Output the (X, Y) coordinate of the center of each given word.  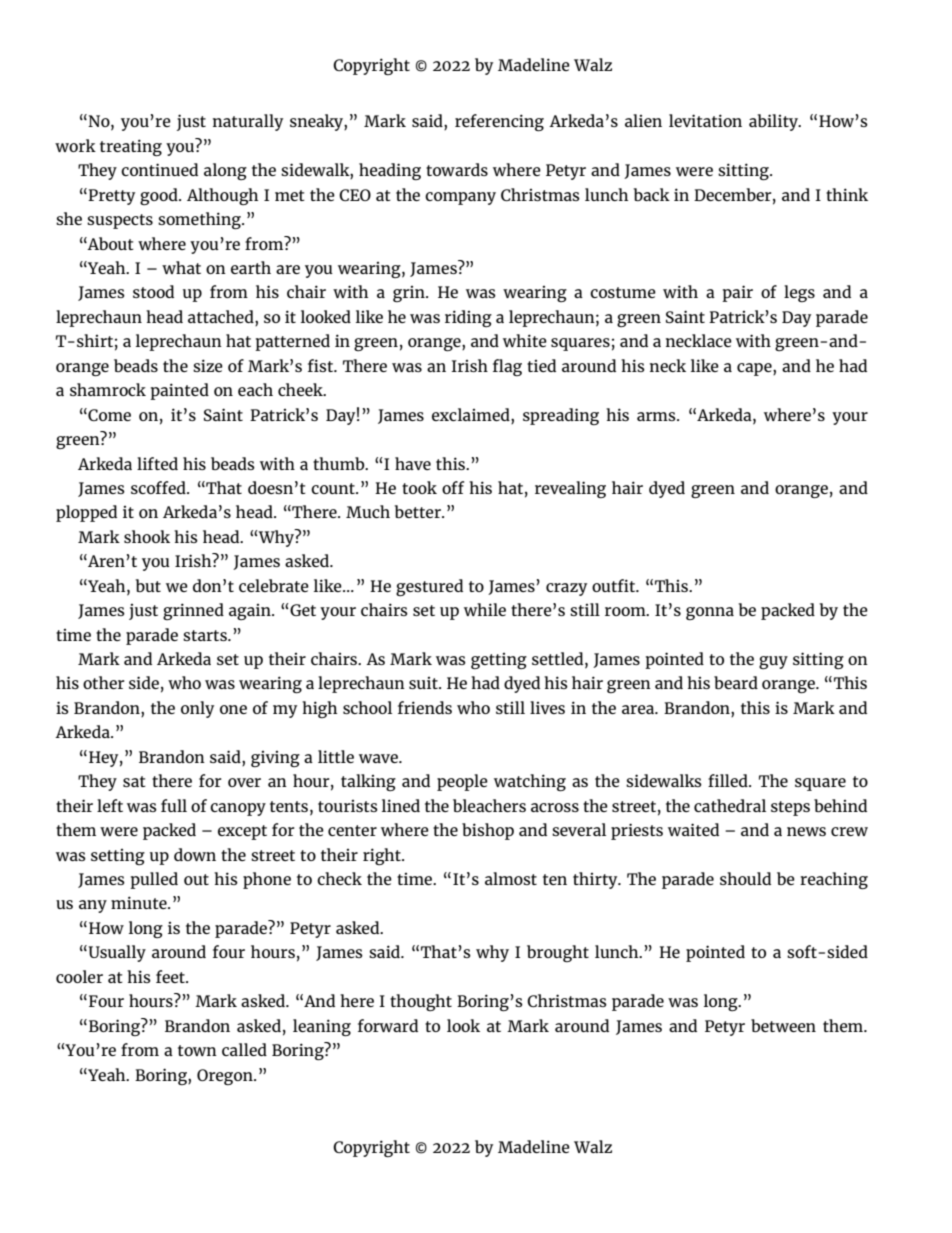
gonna (710, 613)
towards (457, 169)
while (485, 609)
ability (774, 122)
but (148, 585)
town (197, 1050)
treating (131, 147)
